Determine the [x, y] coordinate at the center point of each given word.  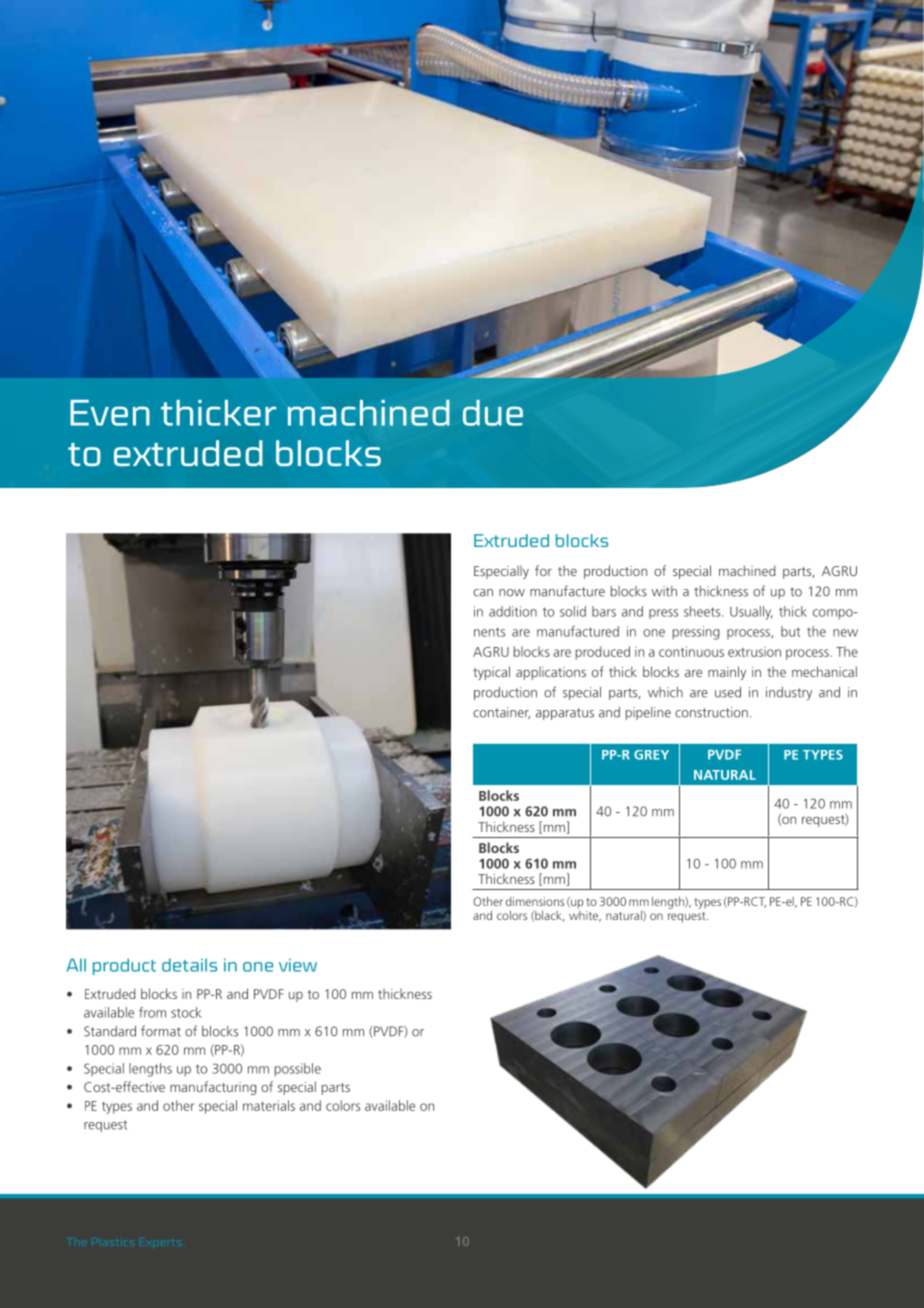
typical [491, 673]
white [585, 915]
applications [551, 673]
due [493, 413]
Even [110, 413]
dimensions [535, 901]
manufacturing [213, 1088]
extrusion [754, 652]
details [189, 965]
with [664, 591]
